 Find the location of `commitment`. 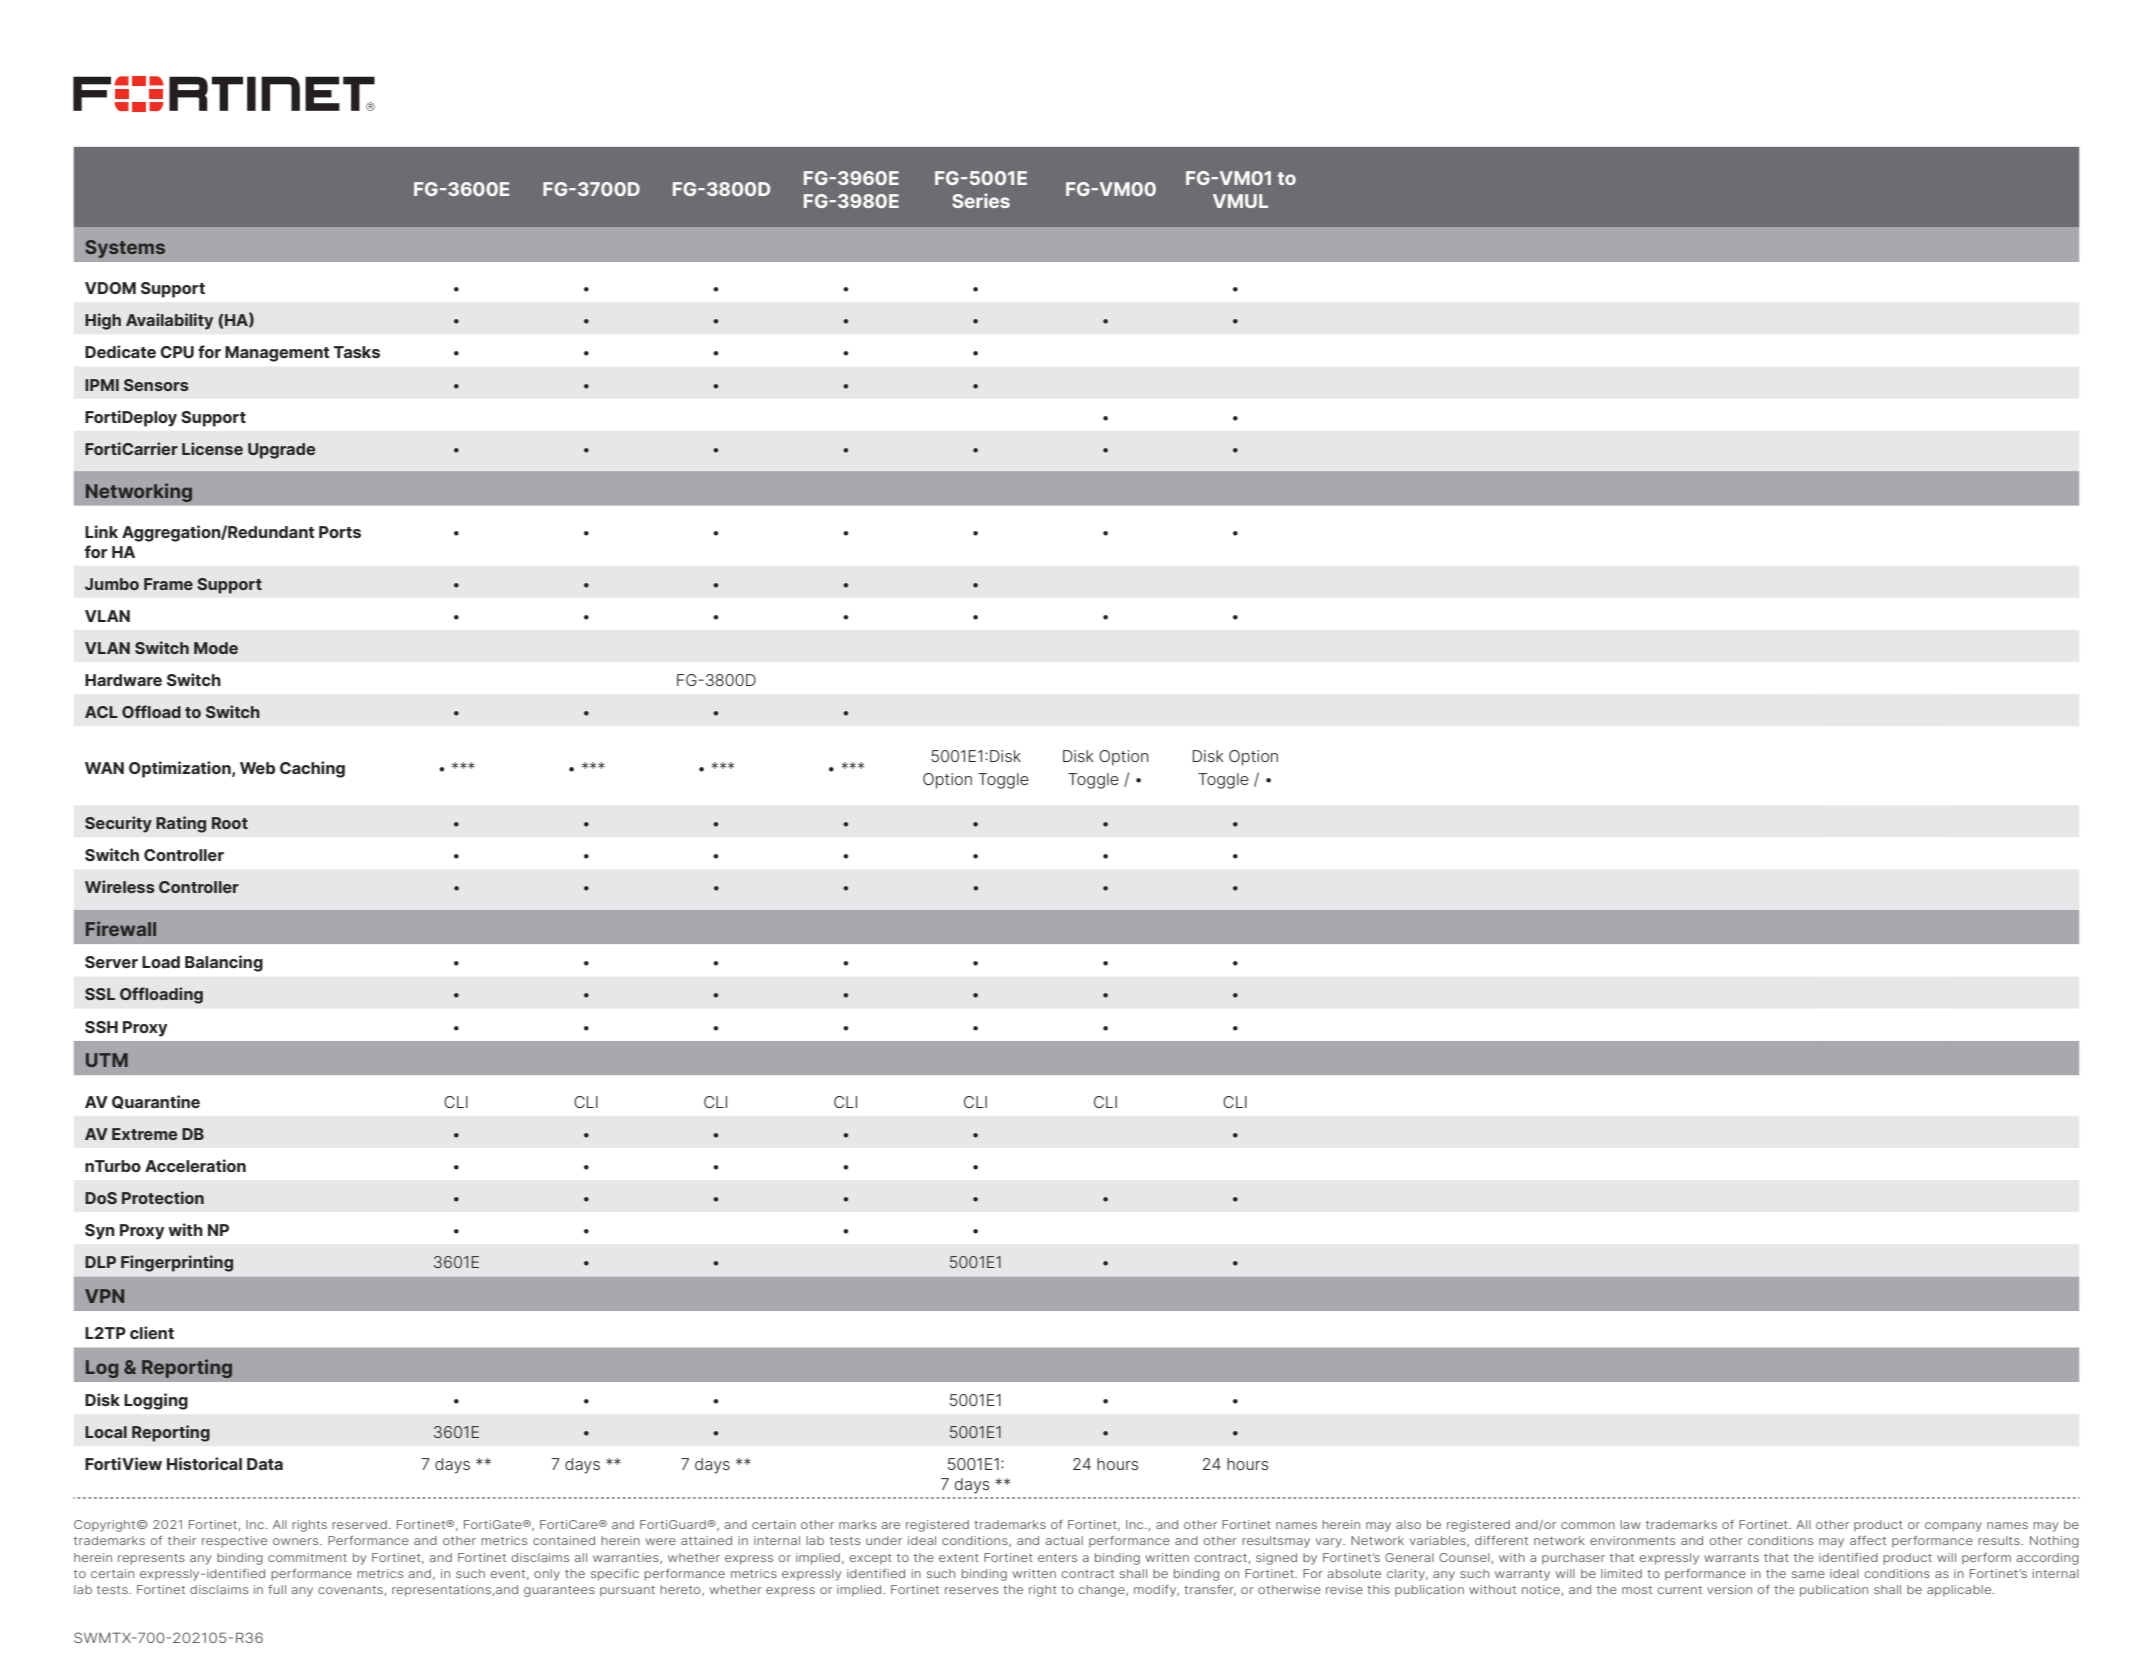

commitment is located at coordinates (307, 1557).
